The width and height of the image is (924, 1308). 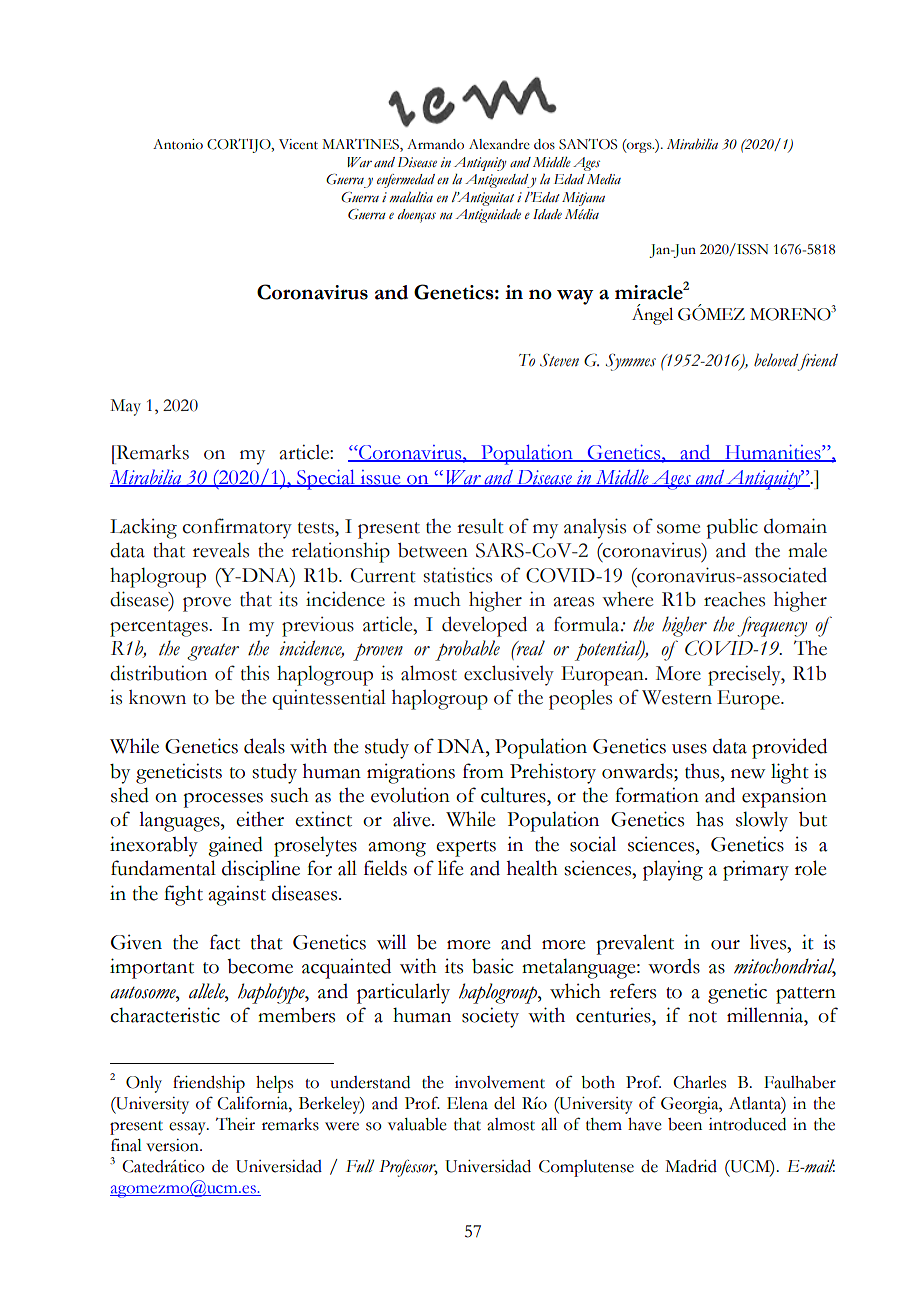 What do you see at coordinates (213, 652) in the image?
I see `greater` at bounding box center [213, 652].
